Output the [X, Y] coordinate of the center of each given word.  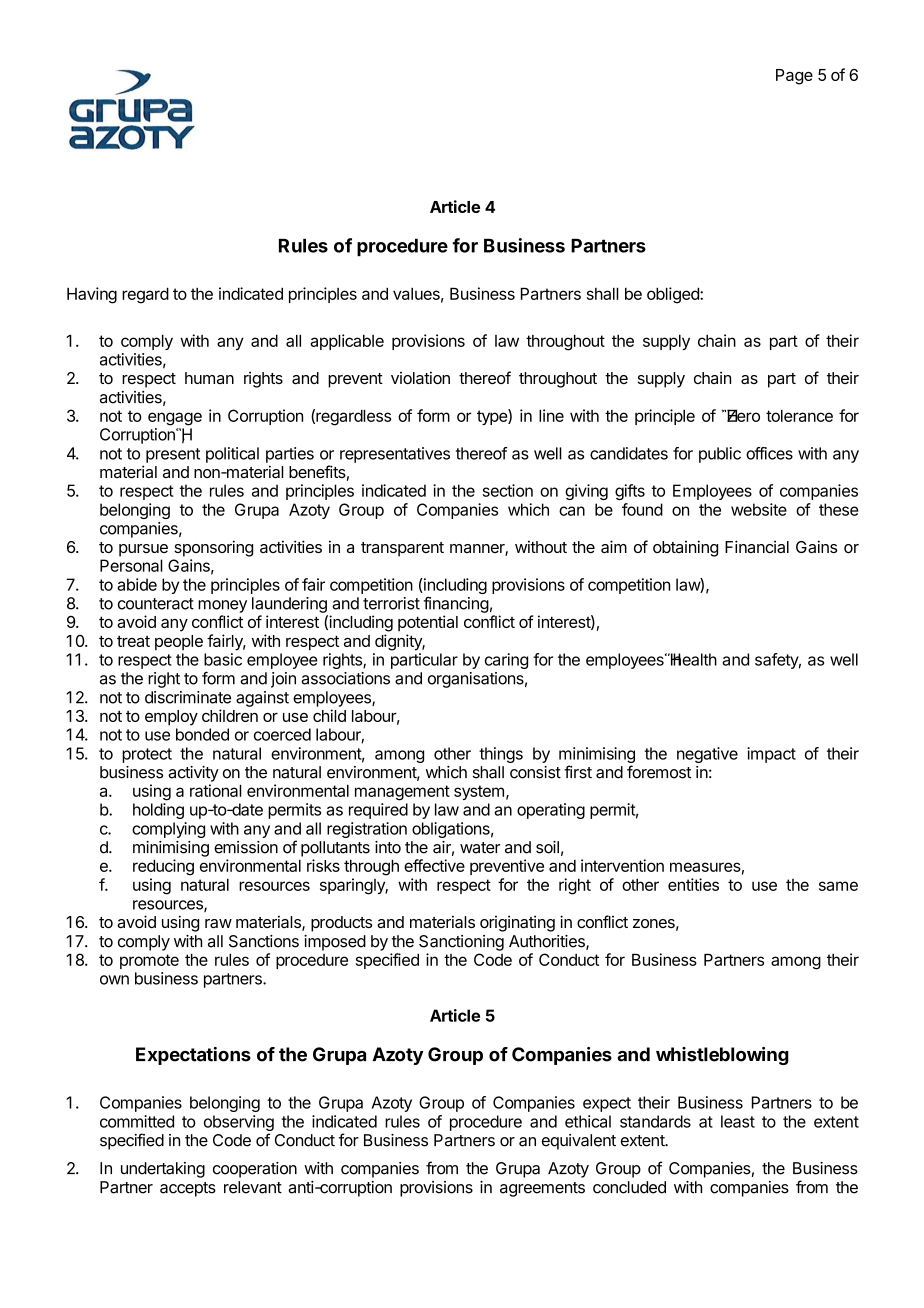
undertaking [163, 1170]
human [209, 378]
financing [456, 604]
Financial [757, 546]
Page [794, 77]
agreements [542, 1189]
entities [693, 884]
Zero [742, 415]
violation [420, 377]
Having [92, 295]
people [179, 643]
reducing [163, 867]
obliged [674, 295]
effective [434, 865]
